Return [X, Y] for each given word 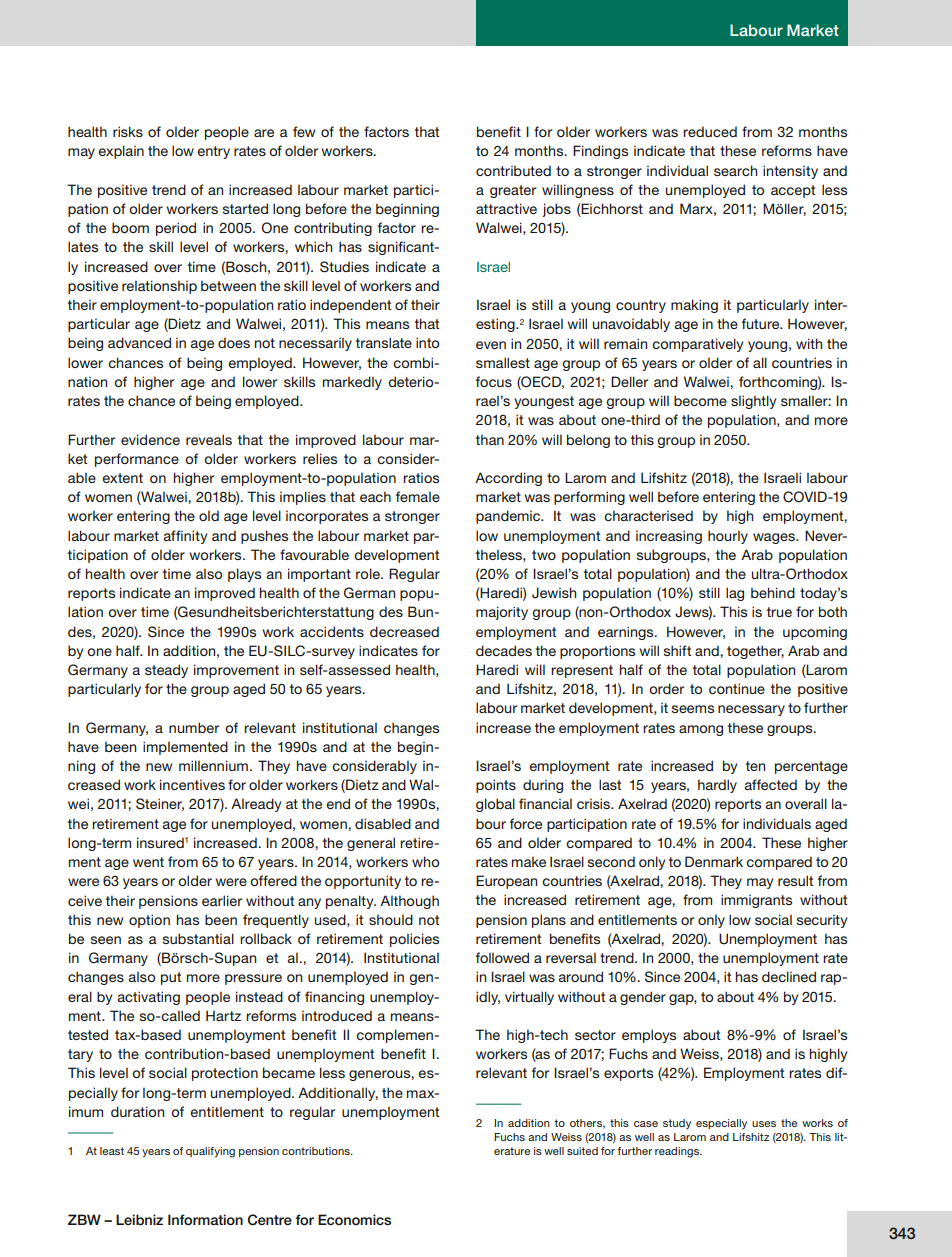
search [735, 170]
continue [737, 688]
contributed [513, 170]
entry [213, 152]
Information [205, 1219]
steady [166, 671]
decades [504, 650]
